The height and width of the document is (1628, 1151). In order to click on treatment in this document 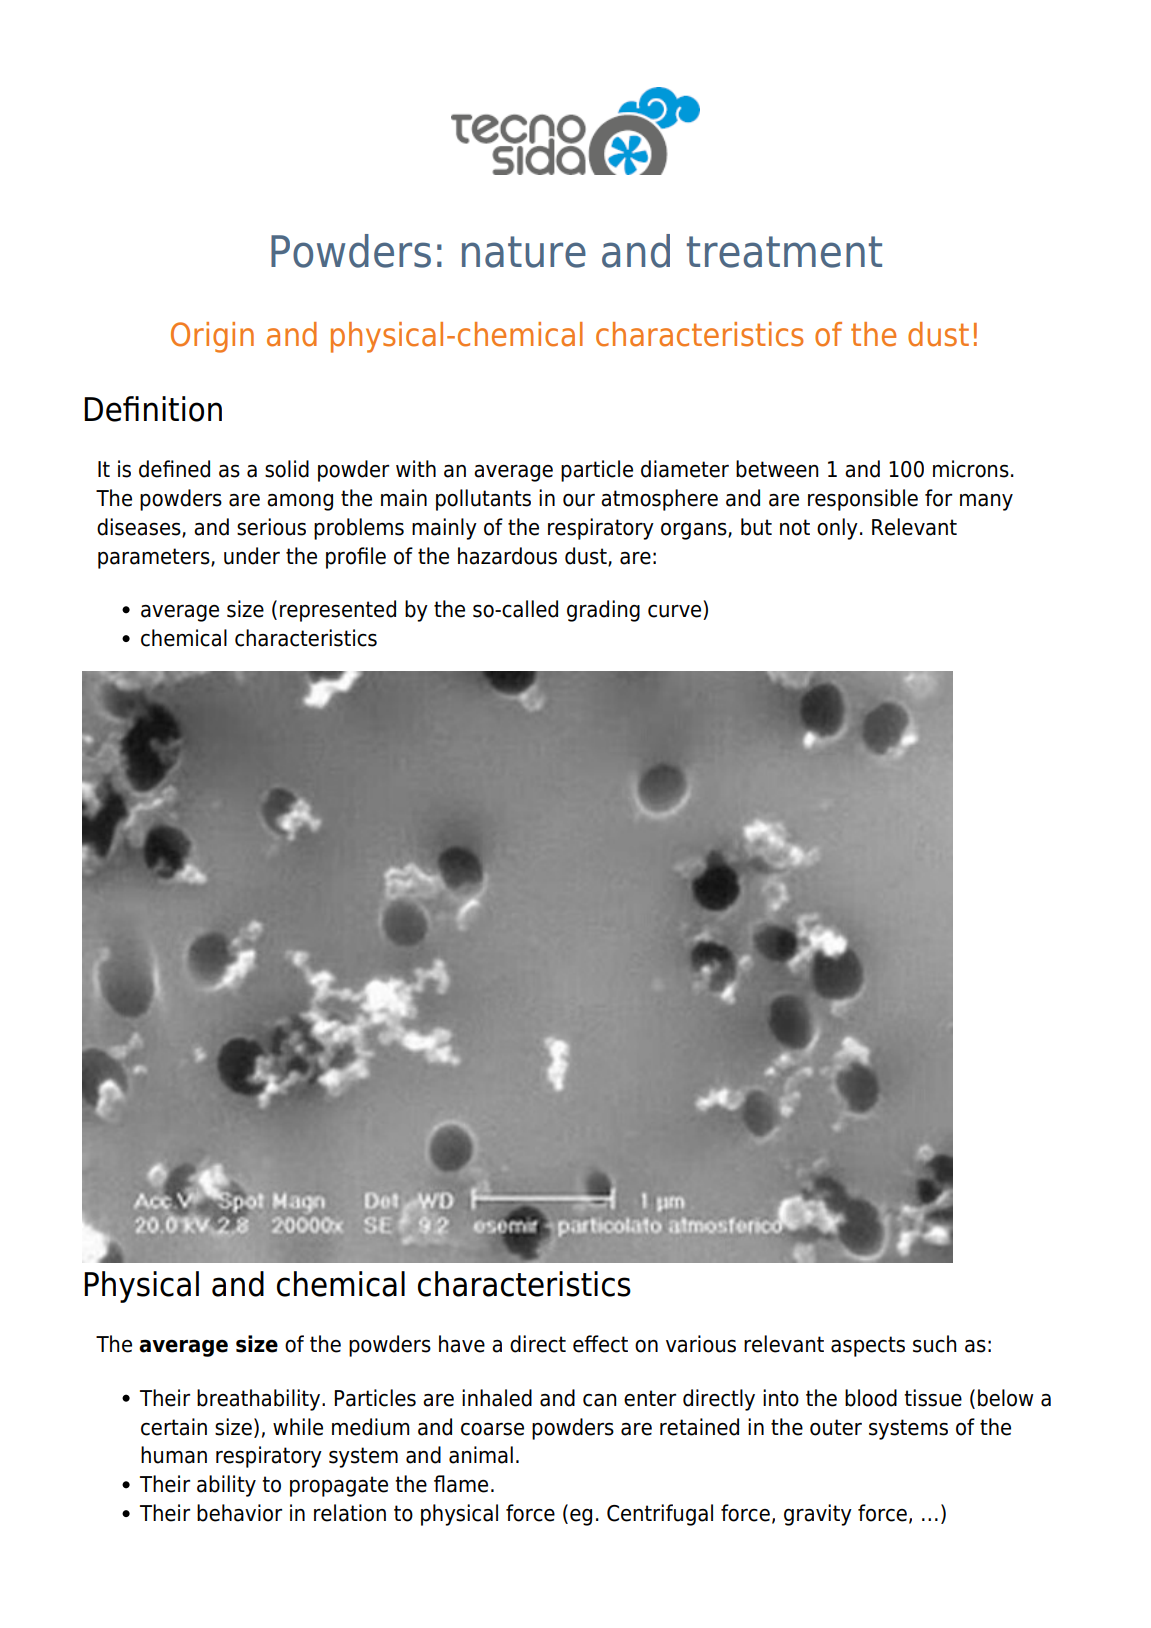, I will do `click(784, 252)`.
